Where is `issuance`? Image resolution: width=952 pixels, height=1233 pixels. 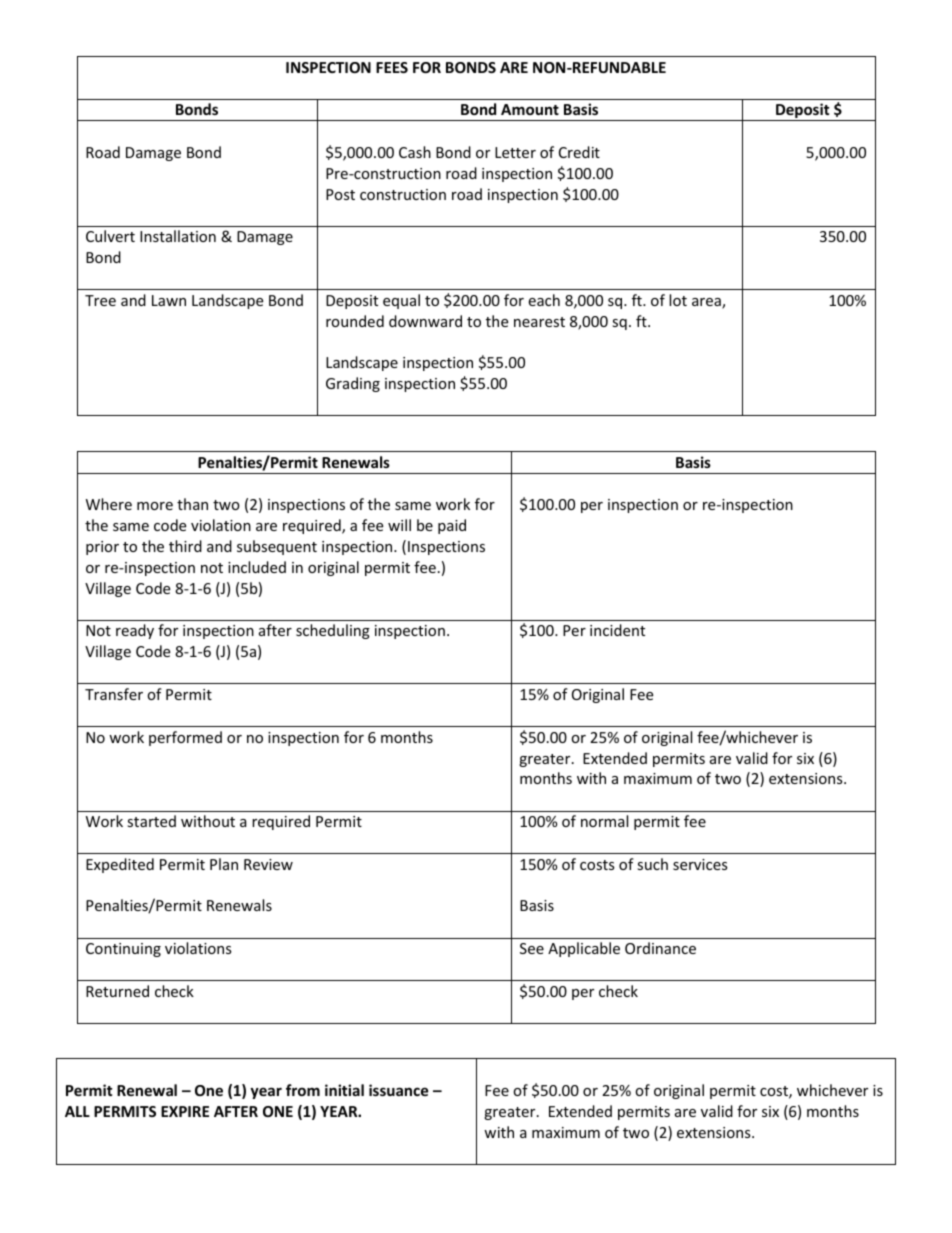 issuance is located at coordinates (399, 1090).
